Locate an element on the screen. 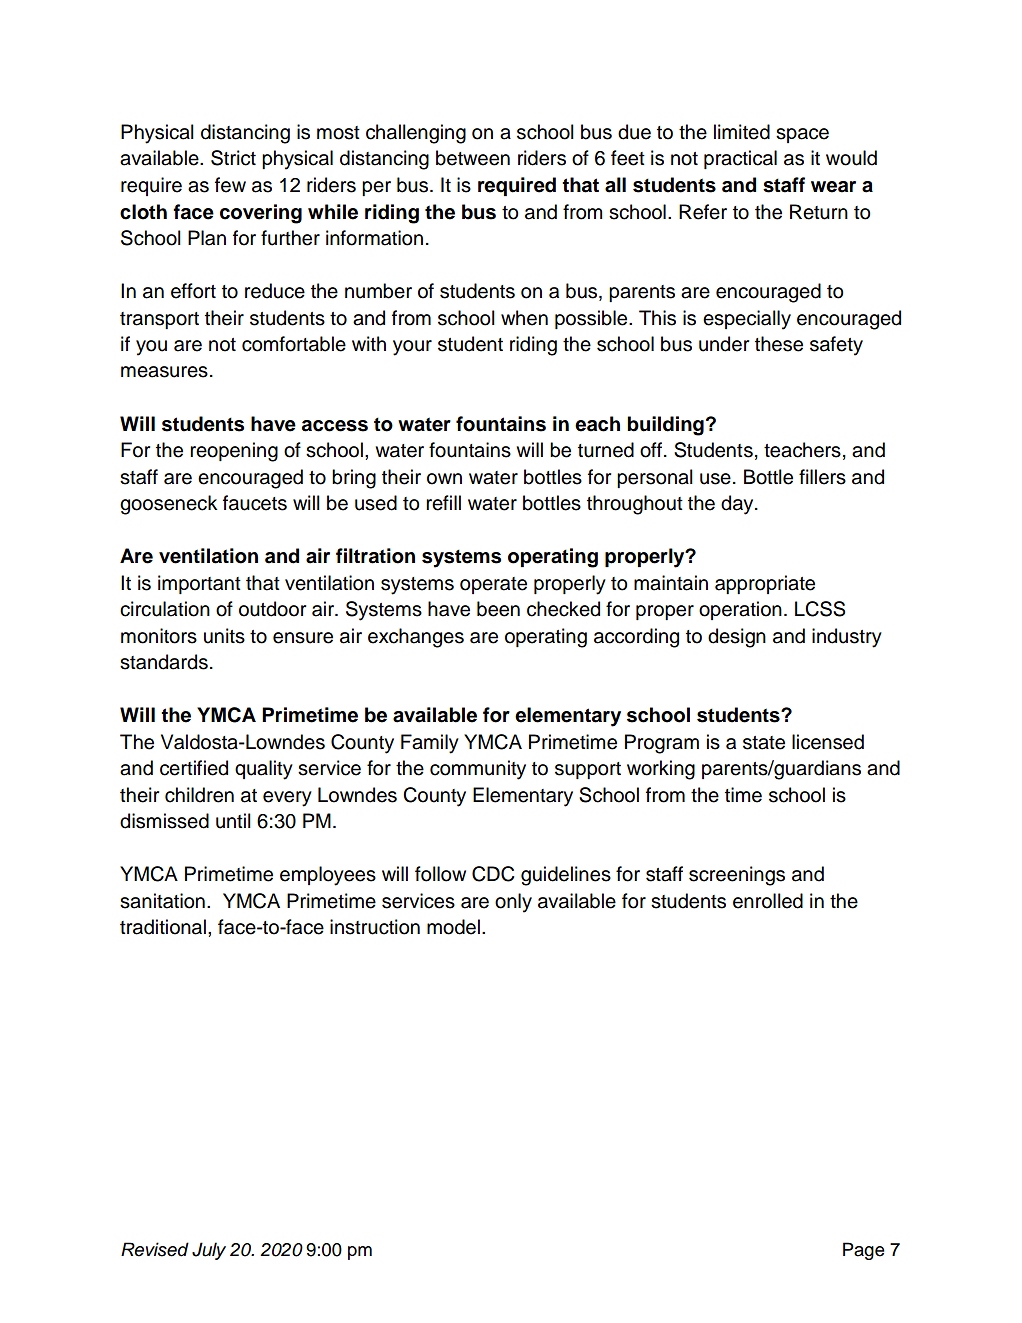 This screenshot has height=1323, width=1022. July is located at coordinates (209, 1251).
